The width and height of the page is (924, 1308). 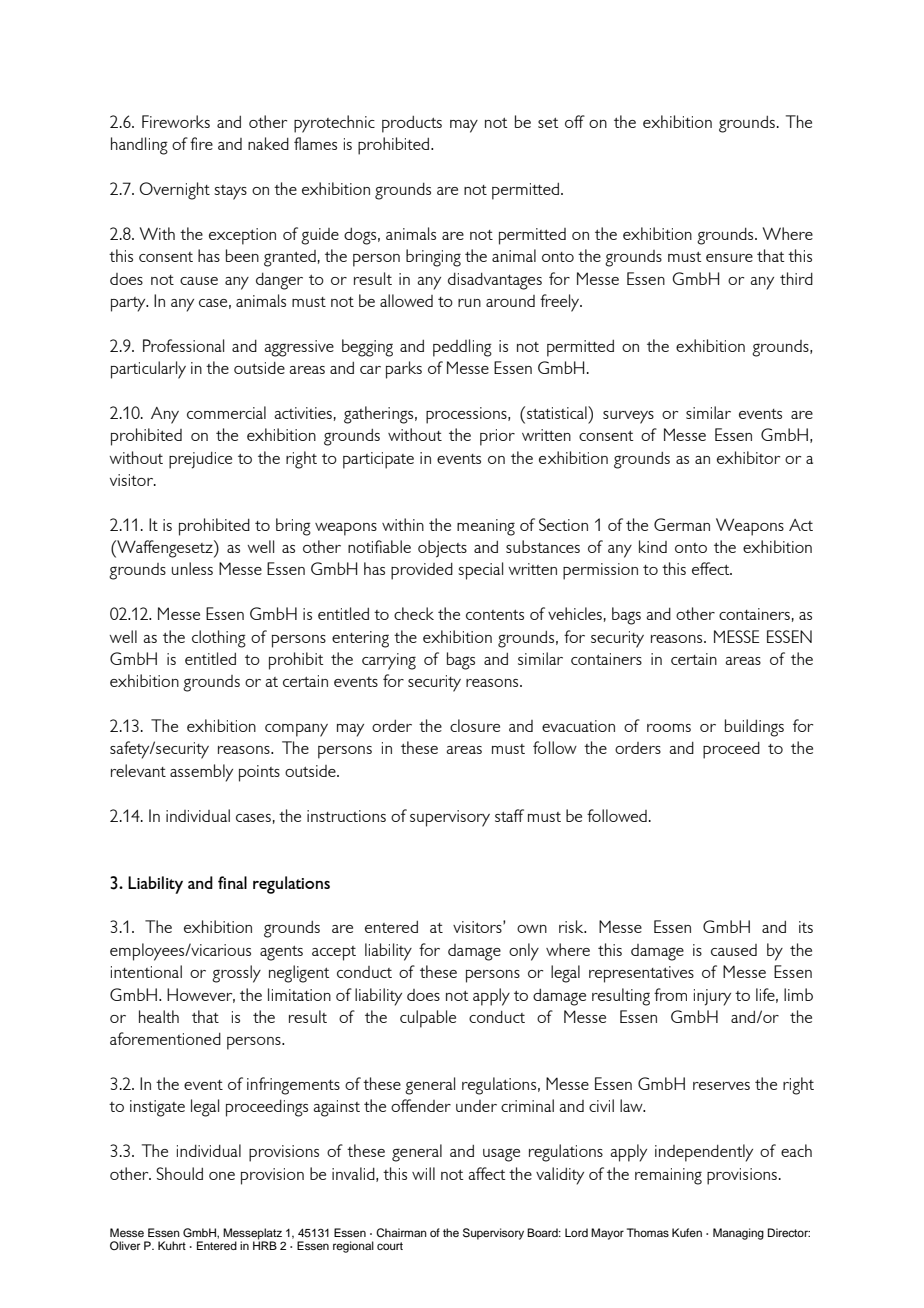 What do you see at coordinates (179, 1173) in the page?
I see `Should` at bounding box center [179, 1173].
